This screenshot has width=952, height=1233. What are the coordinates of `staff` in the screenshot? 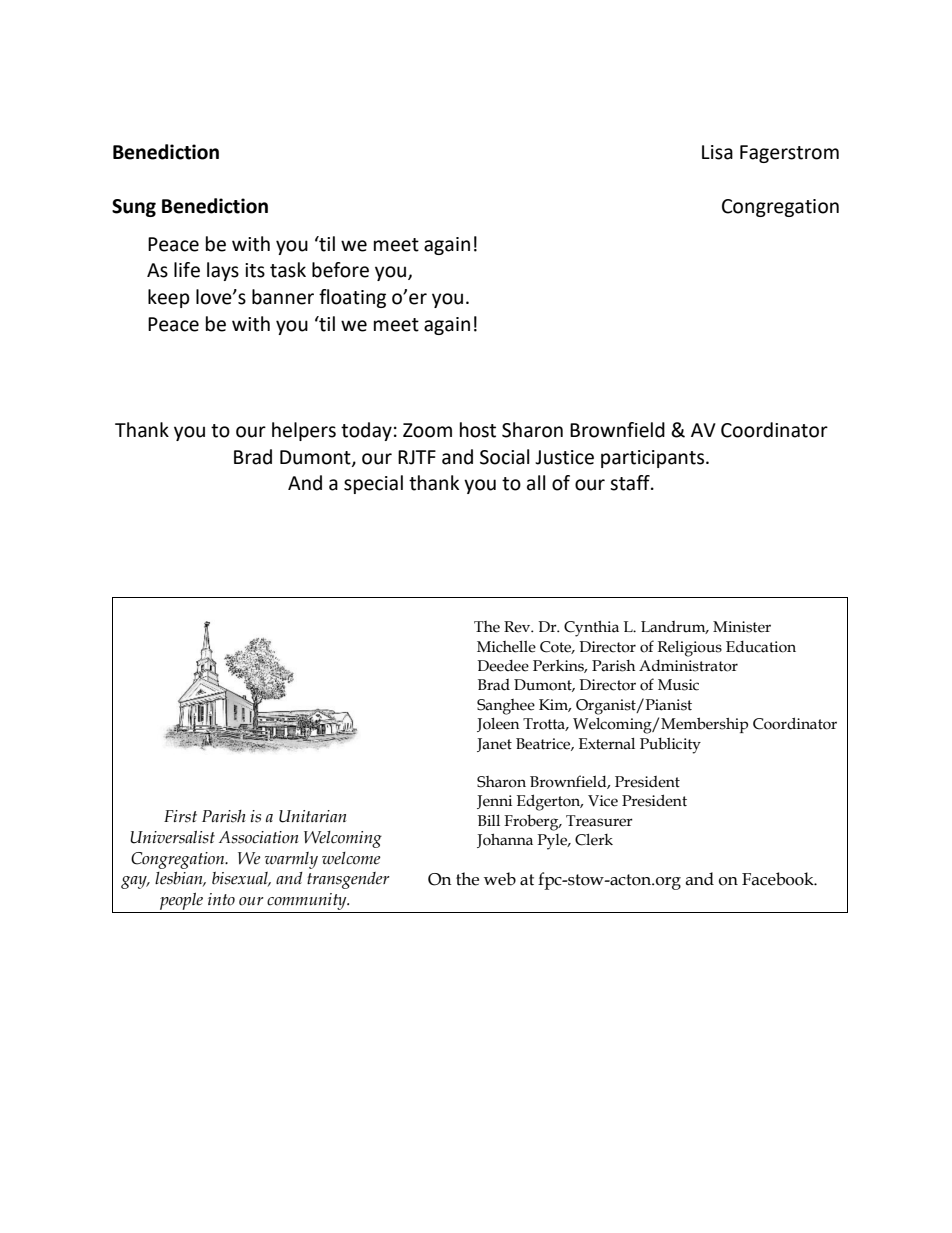 It's located at (631, 483).
